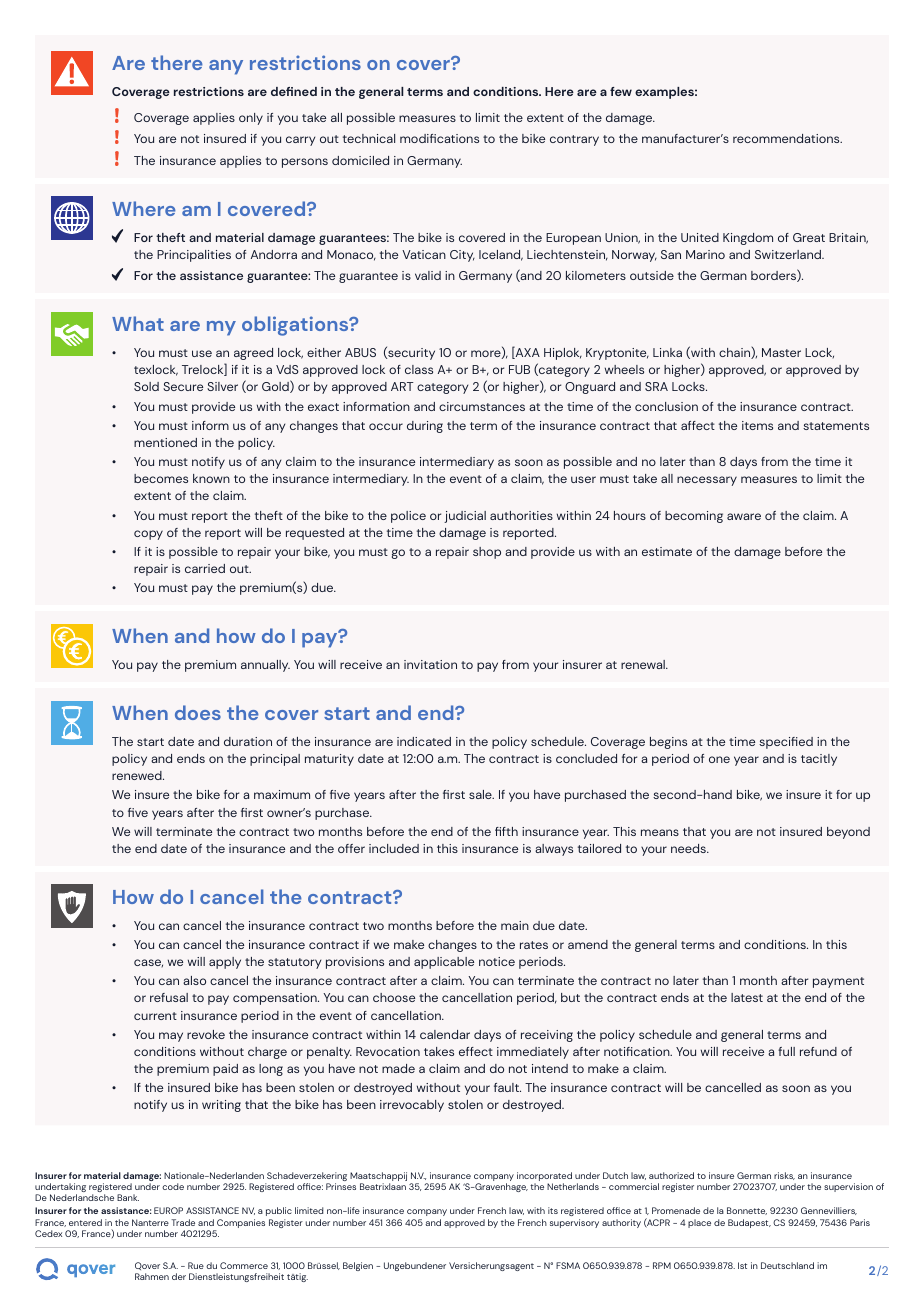  Describe the element at coordinates (757, 425) in the document. I see `items` at that location.
